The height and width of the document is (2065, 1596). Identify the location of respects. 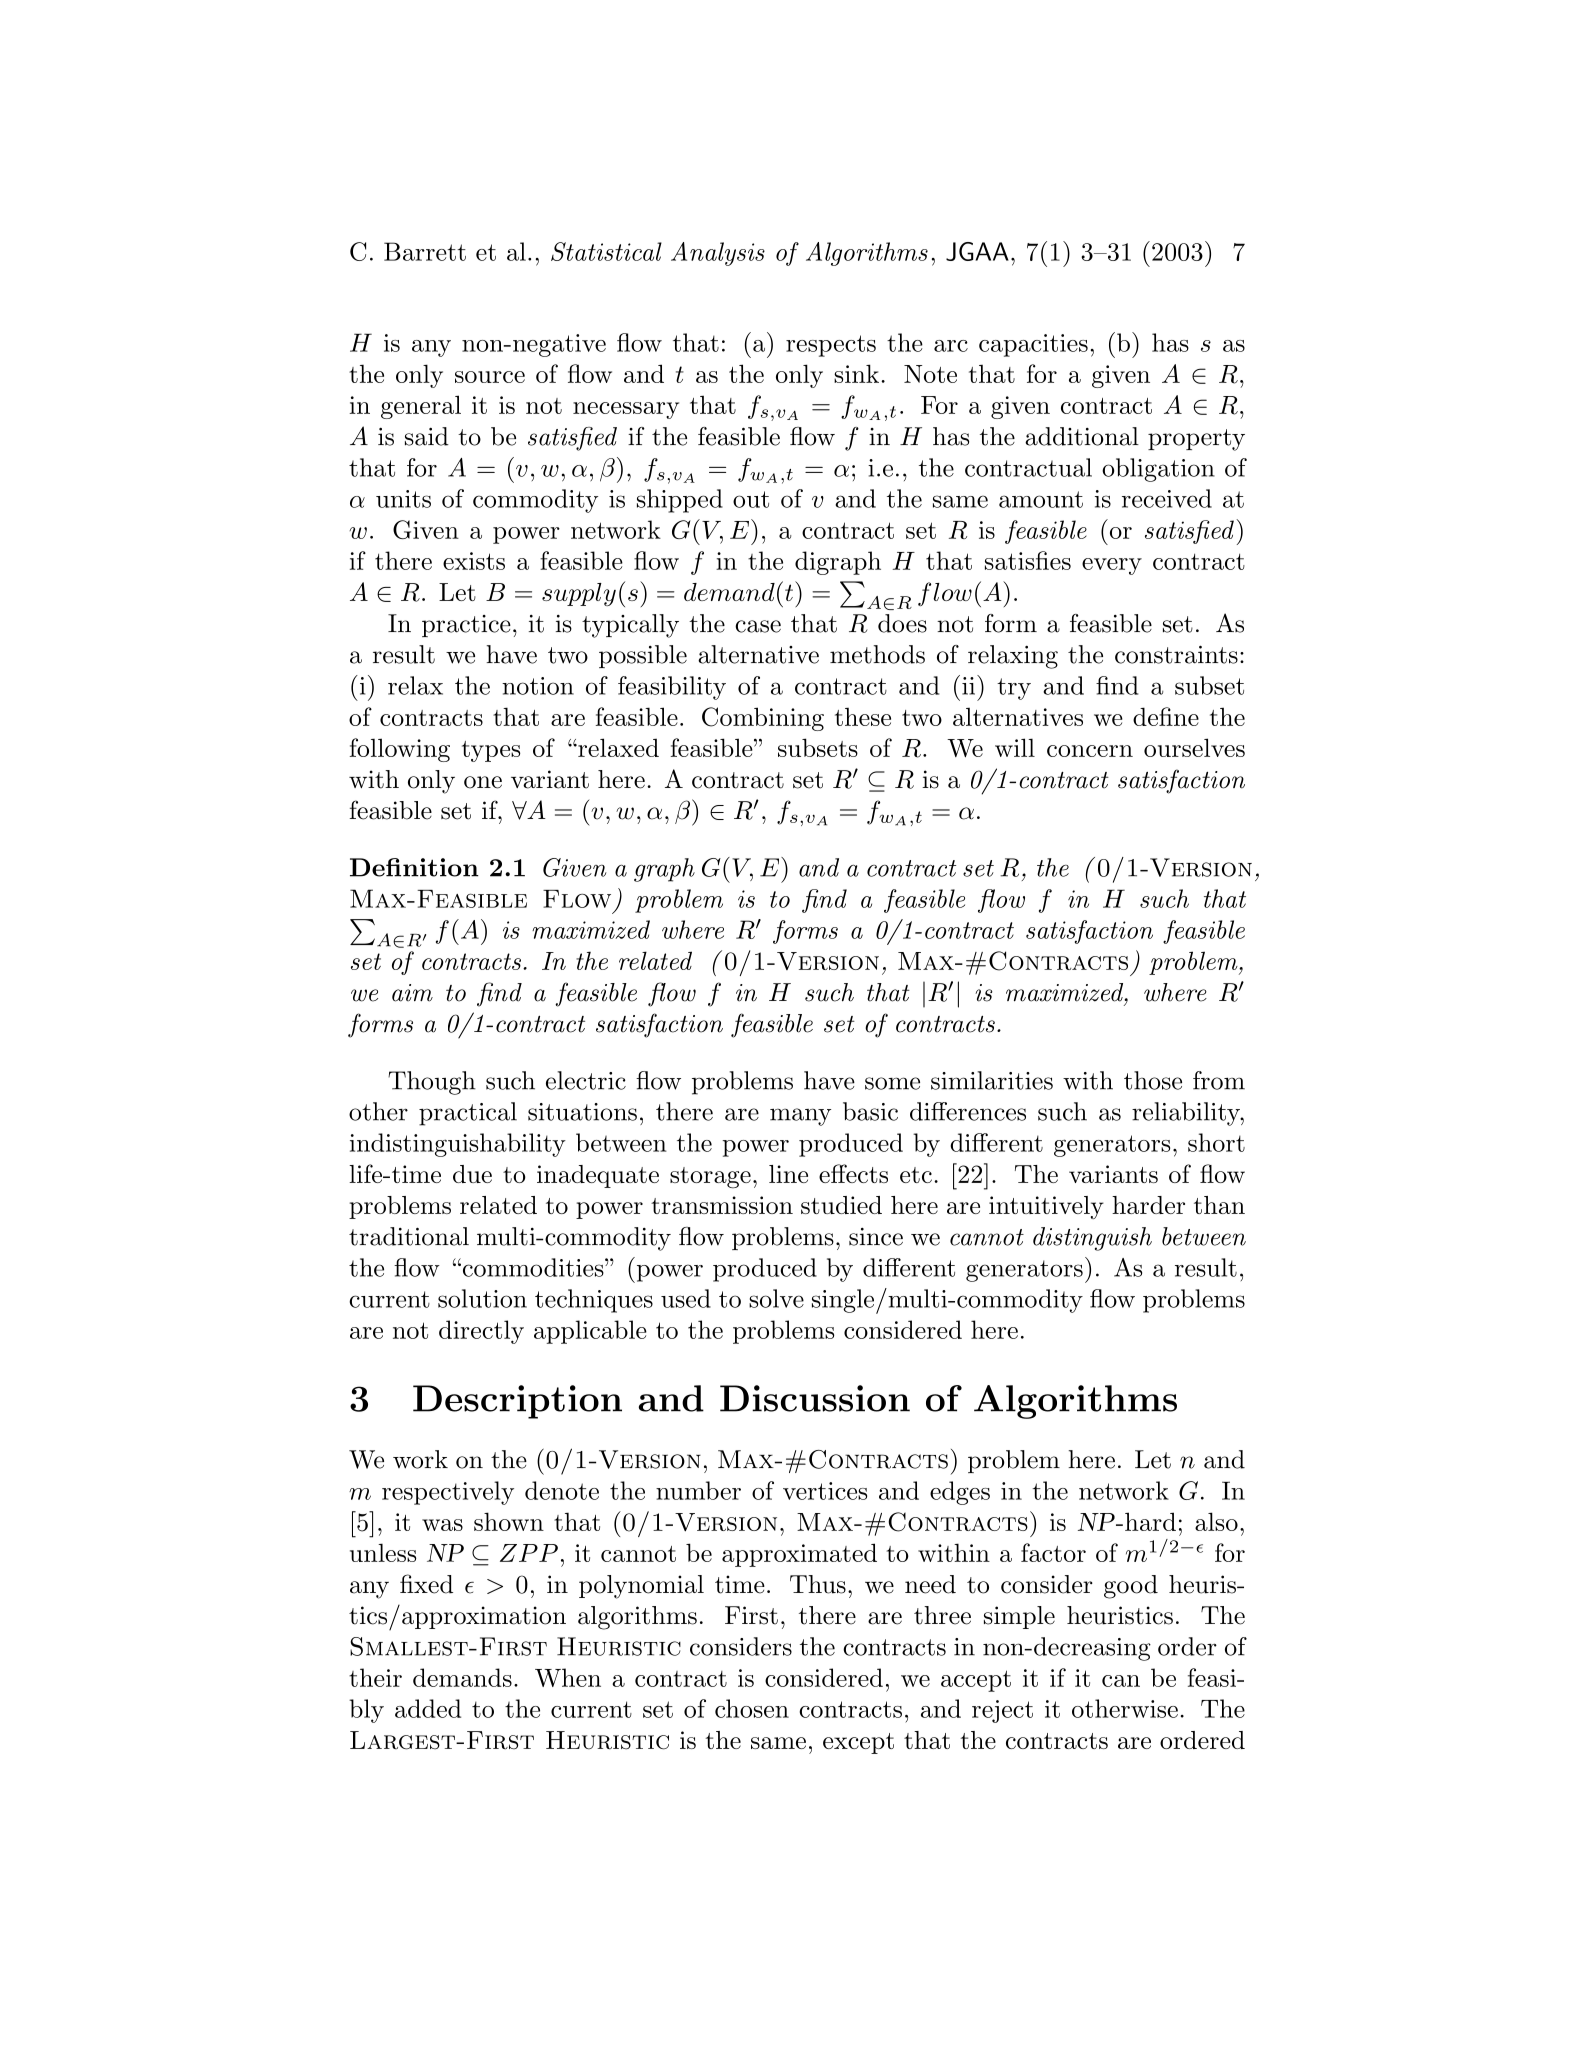
(831, 346).
